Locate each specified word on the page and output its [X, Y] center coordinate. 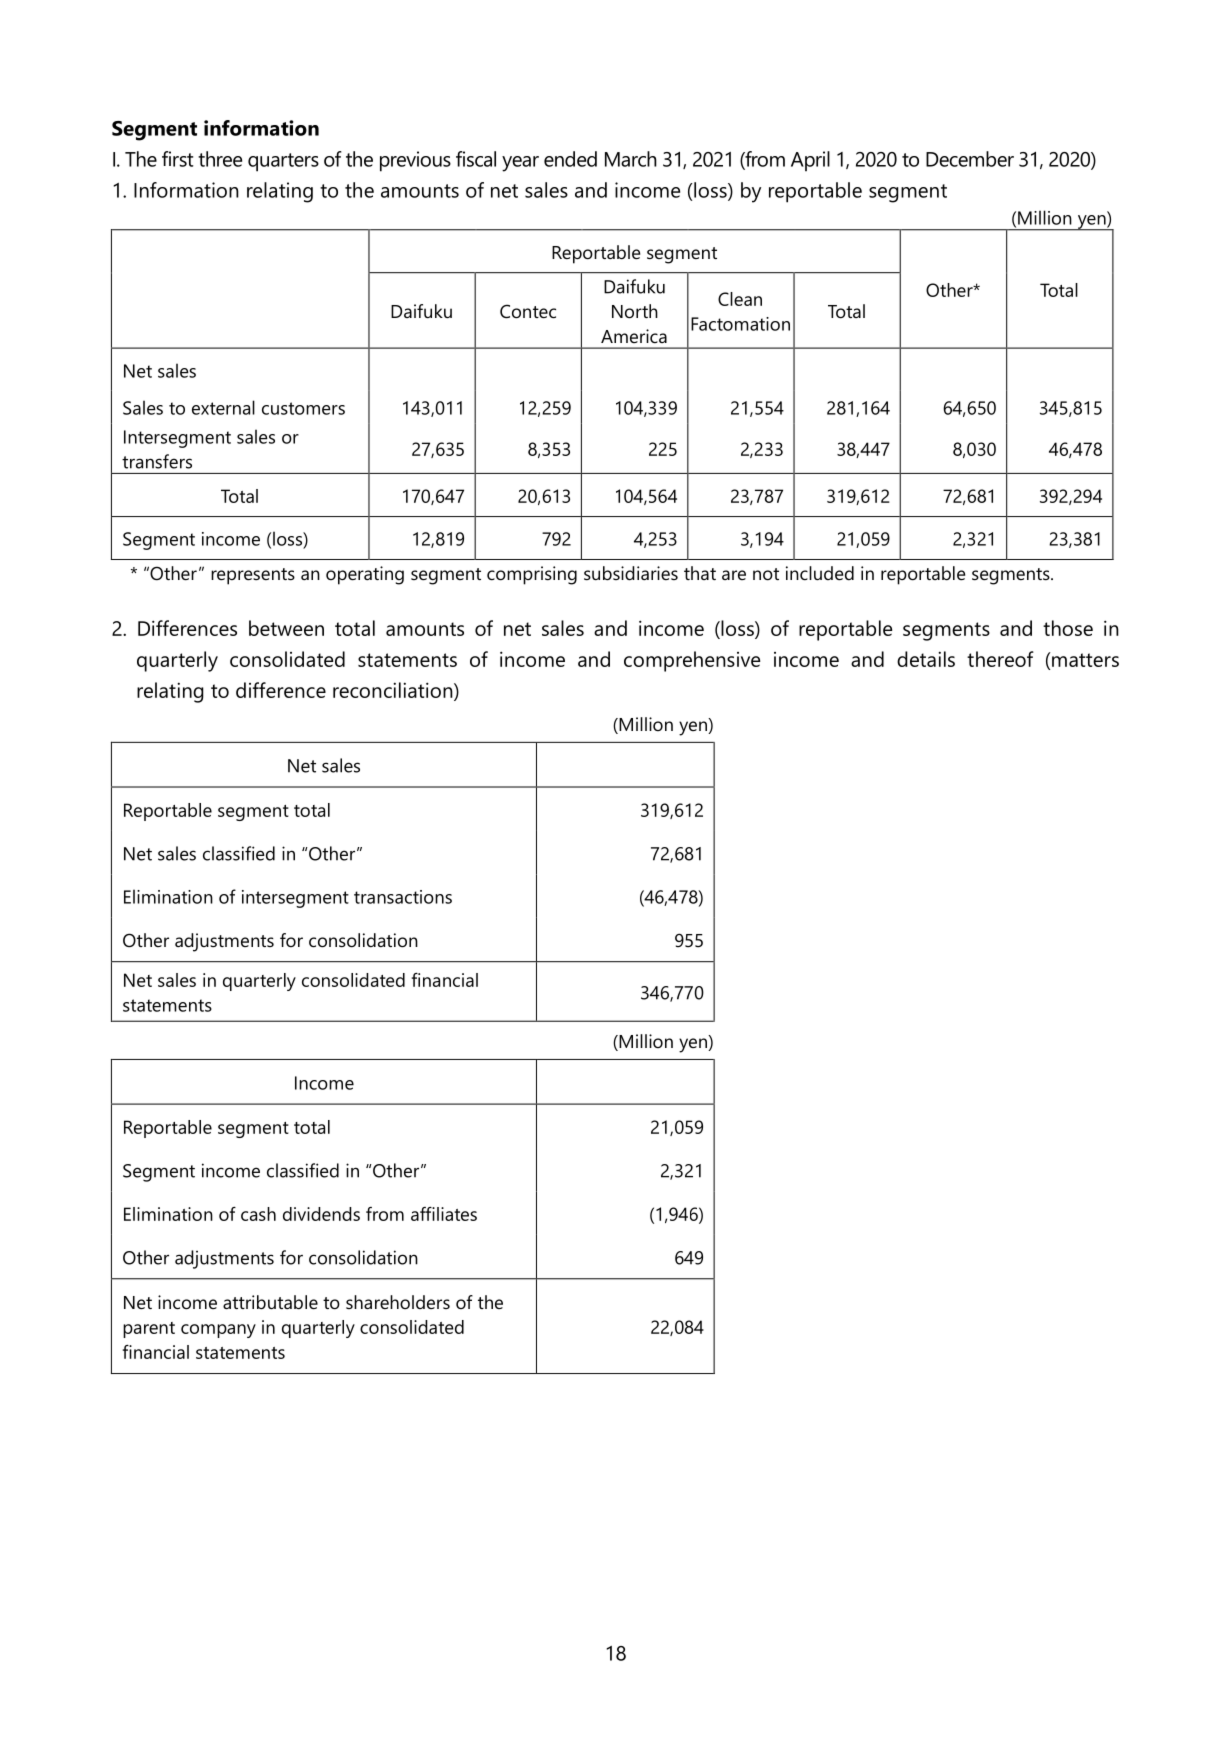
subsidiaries [631, 573]
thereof [1000, 659]
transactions [403, 897]
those [1068, 628]
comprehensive [692, 661]
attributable [270, 1302]
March [631, 159]
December [970, 159]
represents [253, 576]
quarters [283, 162]
